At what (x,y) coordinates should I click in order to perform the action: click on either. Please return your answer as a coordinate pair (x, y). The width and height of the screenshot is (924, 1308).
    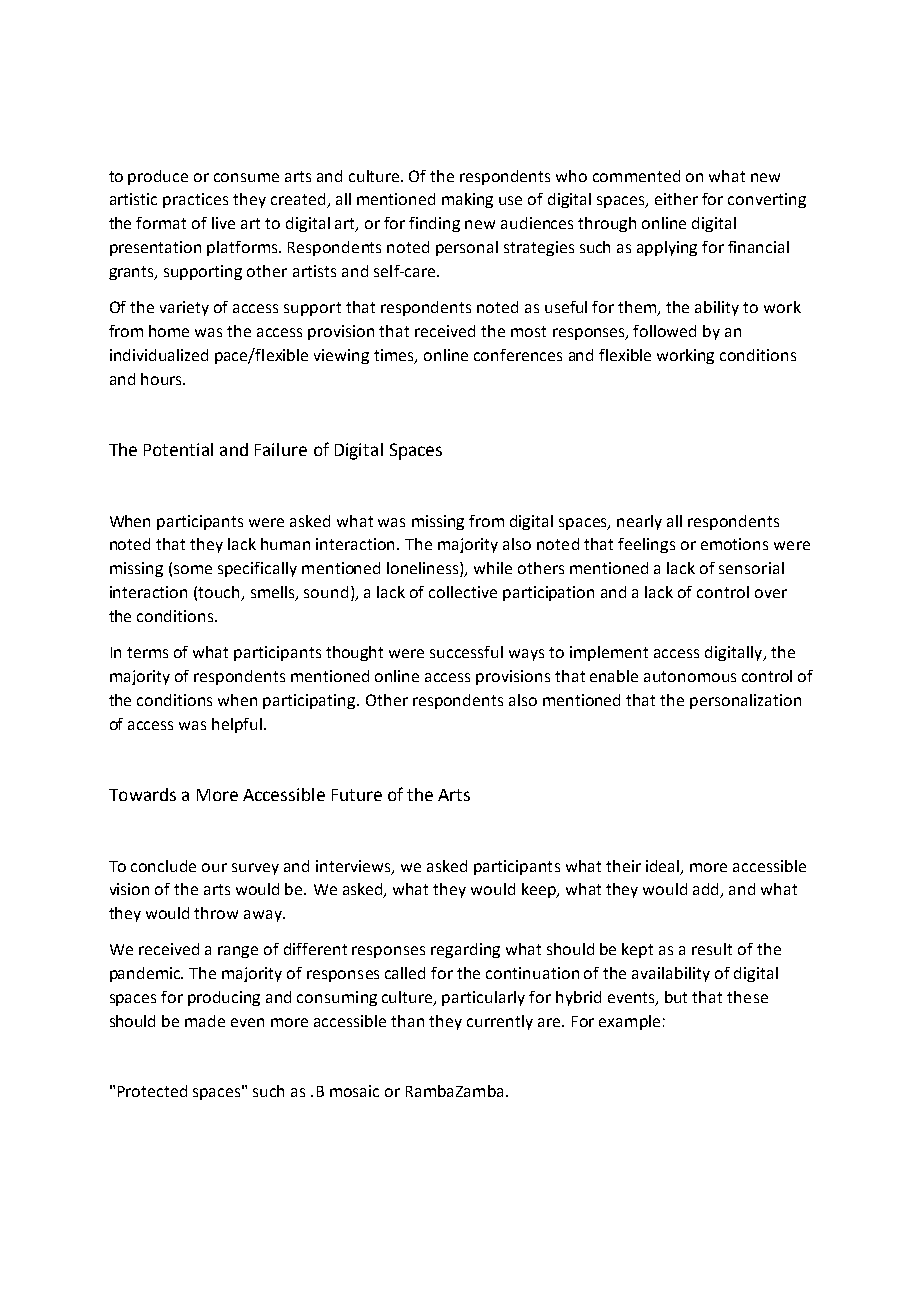
    Looking at the image, I should click on (676, 199).
